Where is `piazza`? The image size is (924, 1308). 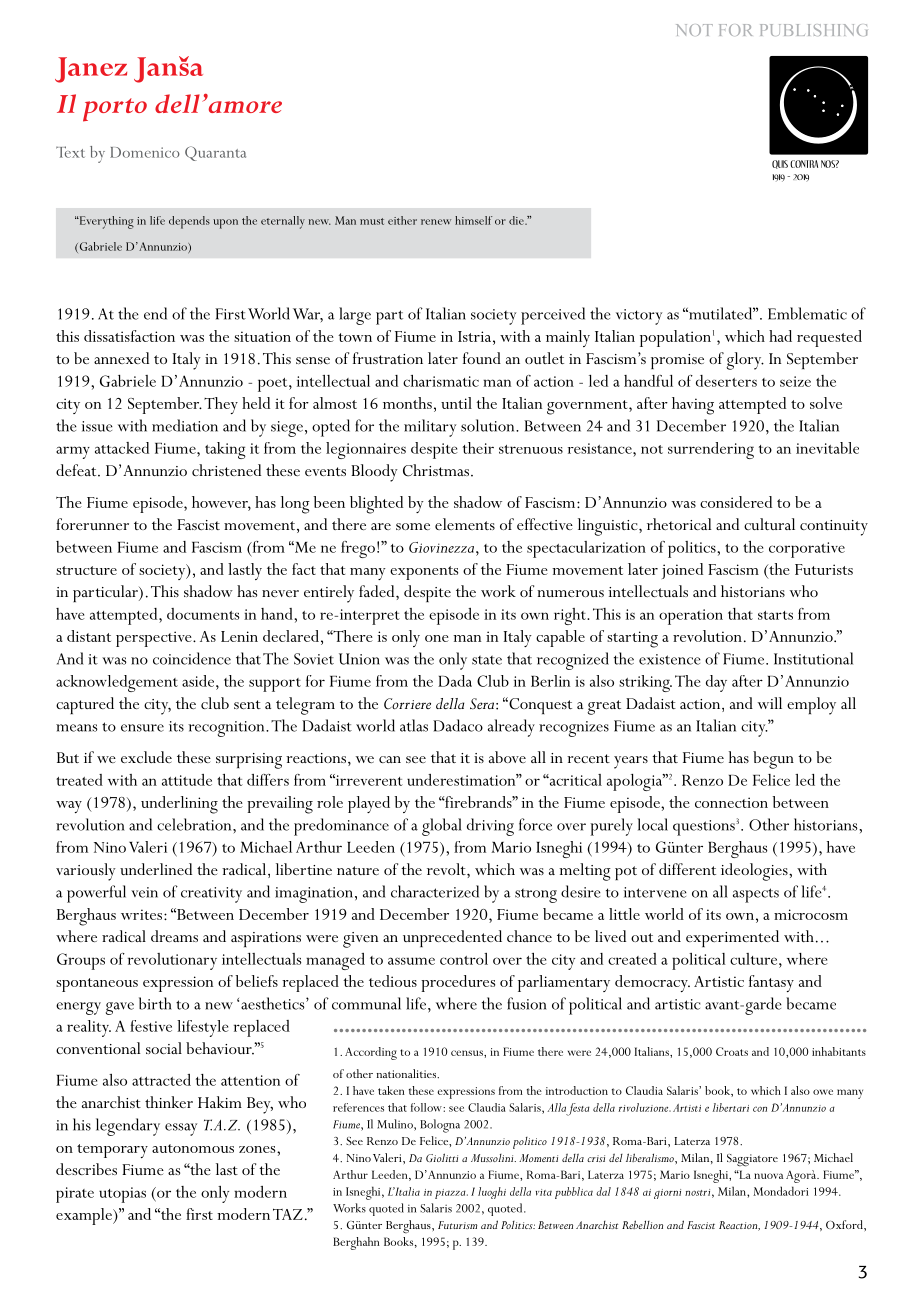
piazza is located at coordinates (451, 1194).
